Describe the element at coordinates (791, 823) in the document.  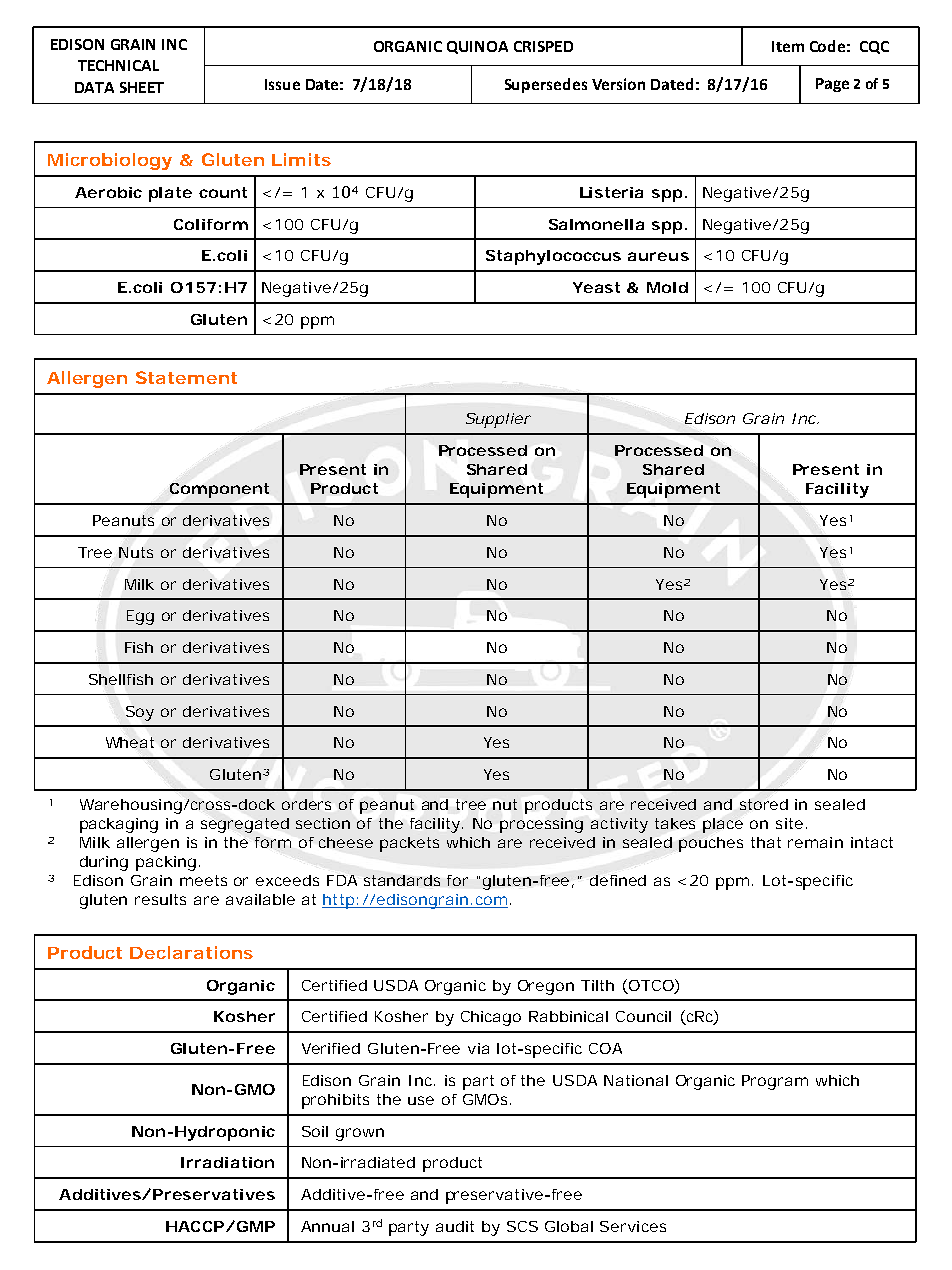
I see `site` at that location.
